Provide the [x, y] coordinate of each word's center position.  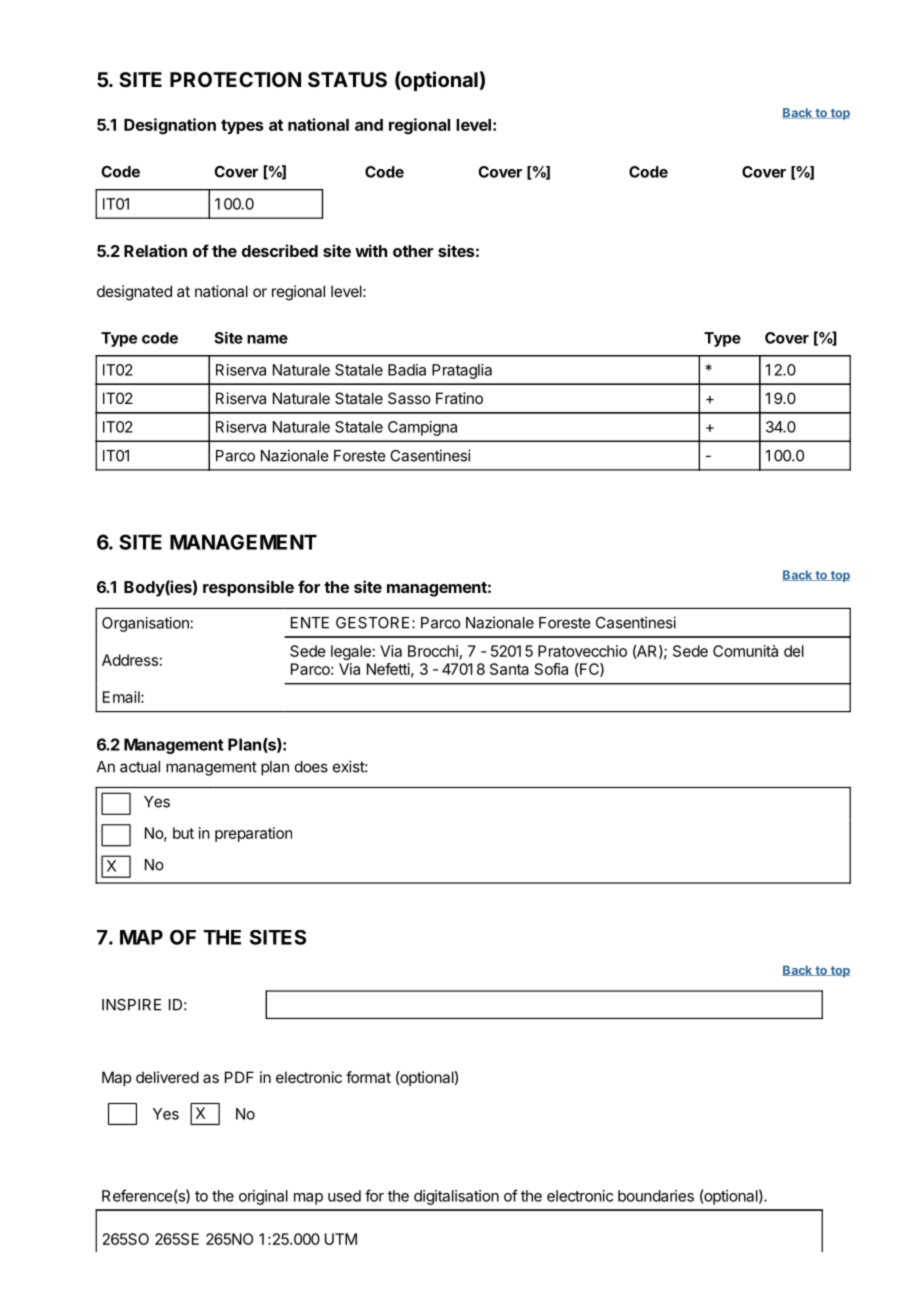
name [267, 339]
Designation [170, 126]
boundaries [656, 1196]
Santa [509, 669]
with [371, 250]
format [368, 1077]
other [413, 251]
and [369, 125]
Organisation [145, 624]
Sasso [409, 398]
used [344, 1196]
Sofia [551, 669]
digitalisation [456, 1197]
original [263, 1197]
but [183, 833]
